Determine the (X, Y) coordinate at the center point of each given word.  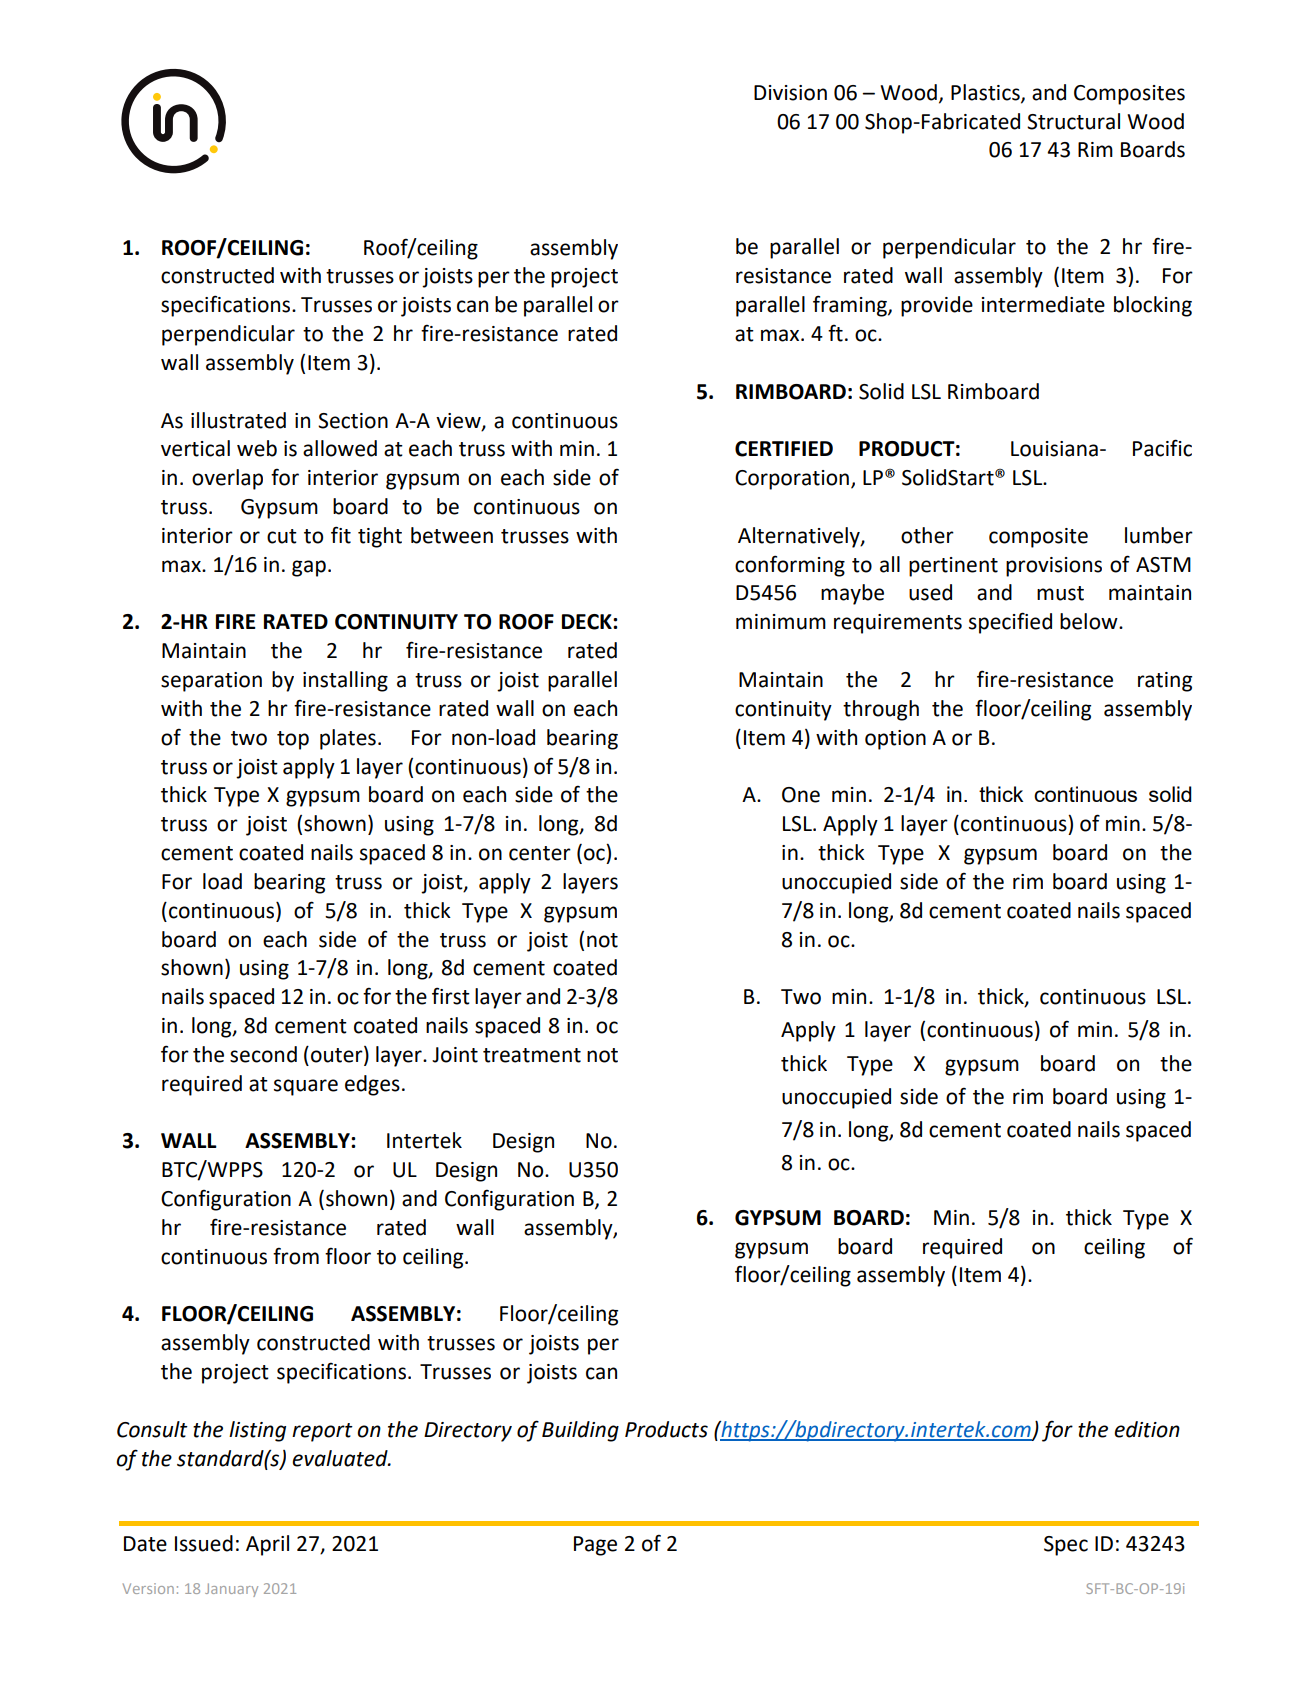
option (895, 740)
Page (595, 1546)
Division (790, 93)
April (267, 1545)
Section (353, 421)
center (540, 853)
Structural (1073, 121)
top (293, 740)
